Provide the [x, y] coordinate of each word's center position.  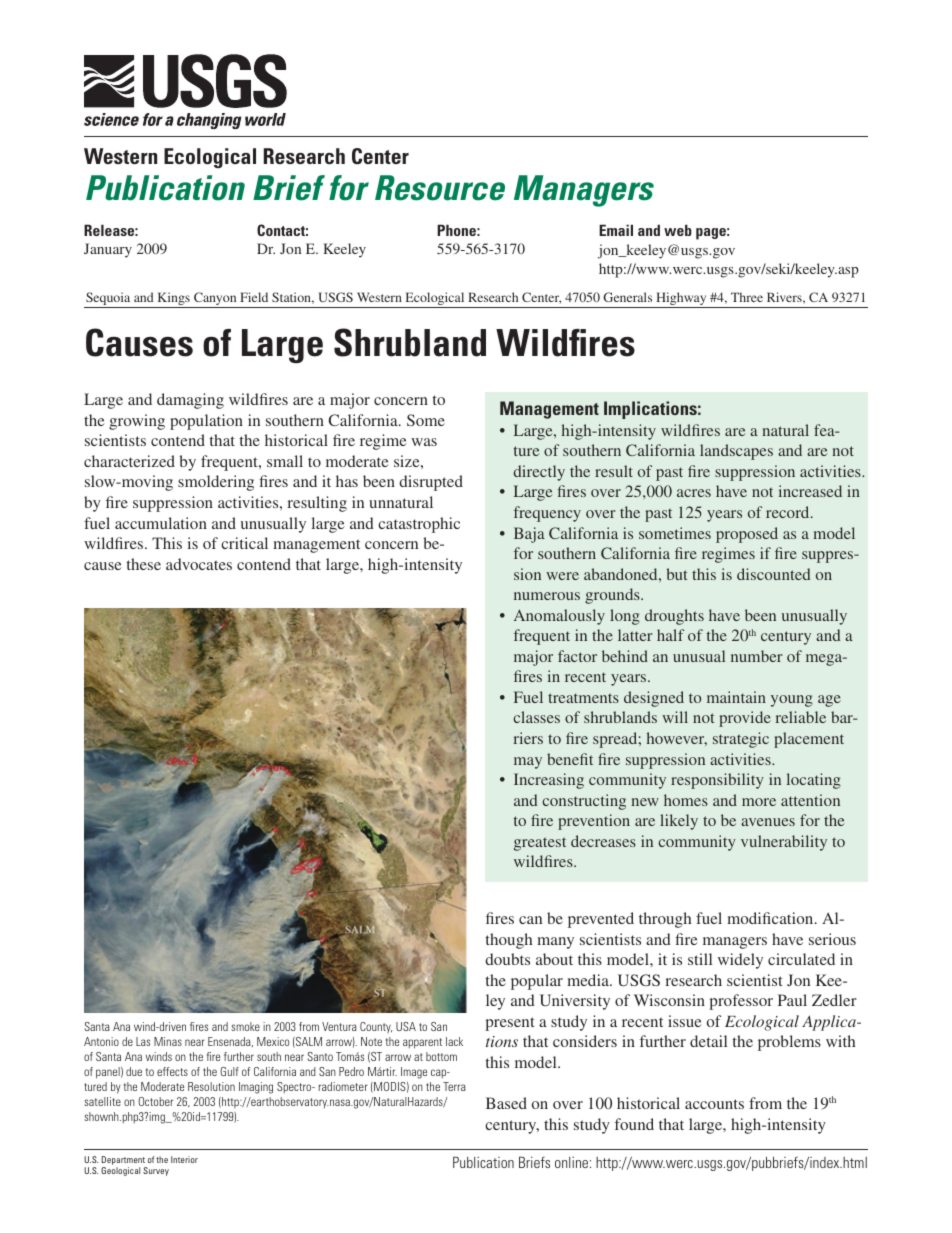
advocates [199, 564]
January [108, 250]
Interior [184, 1159]
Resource [440, 188]
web [678, 230]
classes [536, 717]
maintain [736, 697]
